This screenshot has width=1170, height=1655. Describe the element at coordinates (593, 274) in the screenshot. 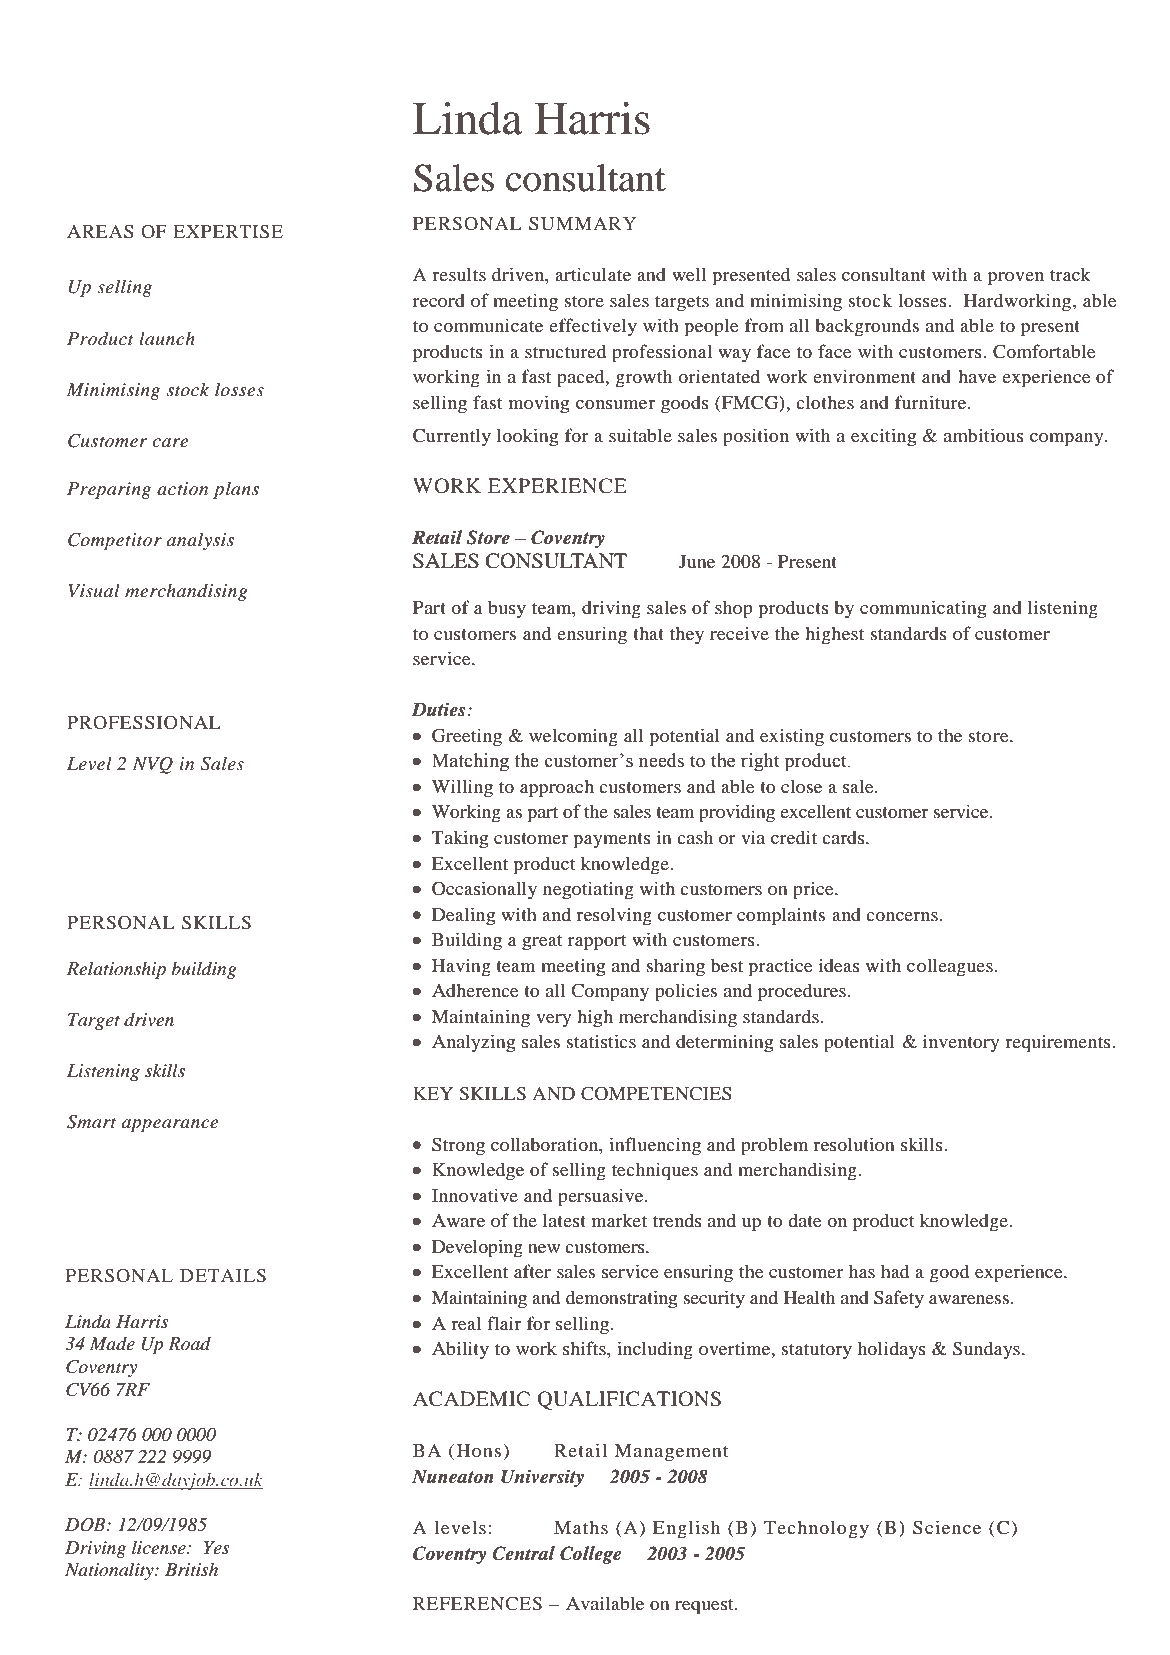

I see `articulate` at that location.
